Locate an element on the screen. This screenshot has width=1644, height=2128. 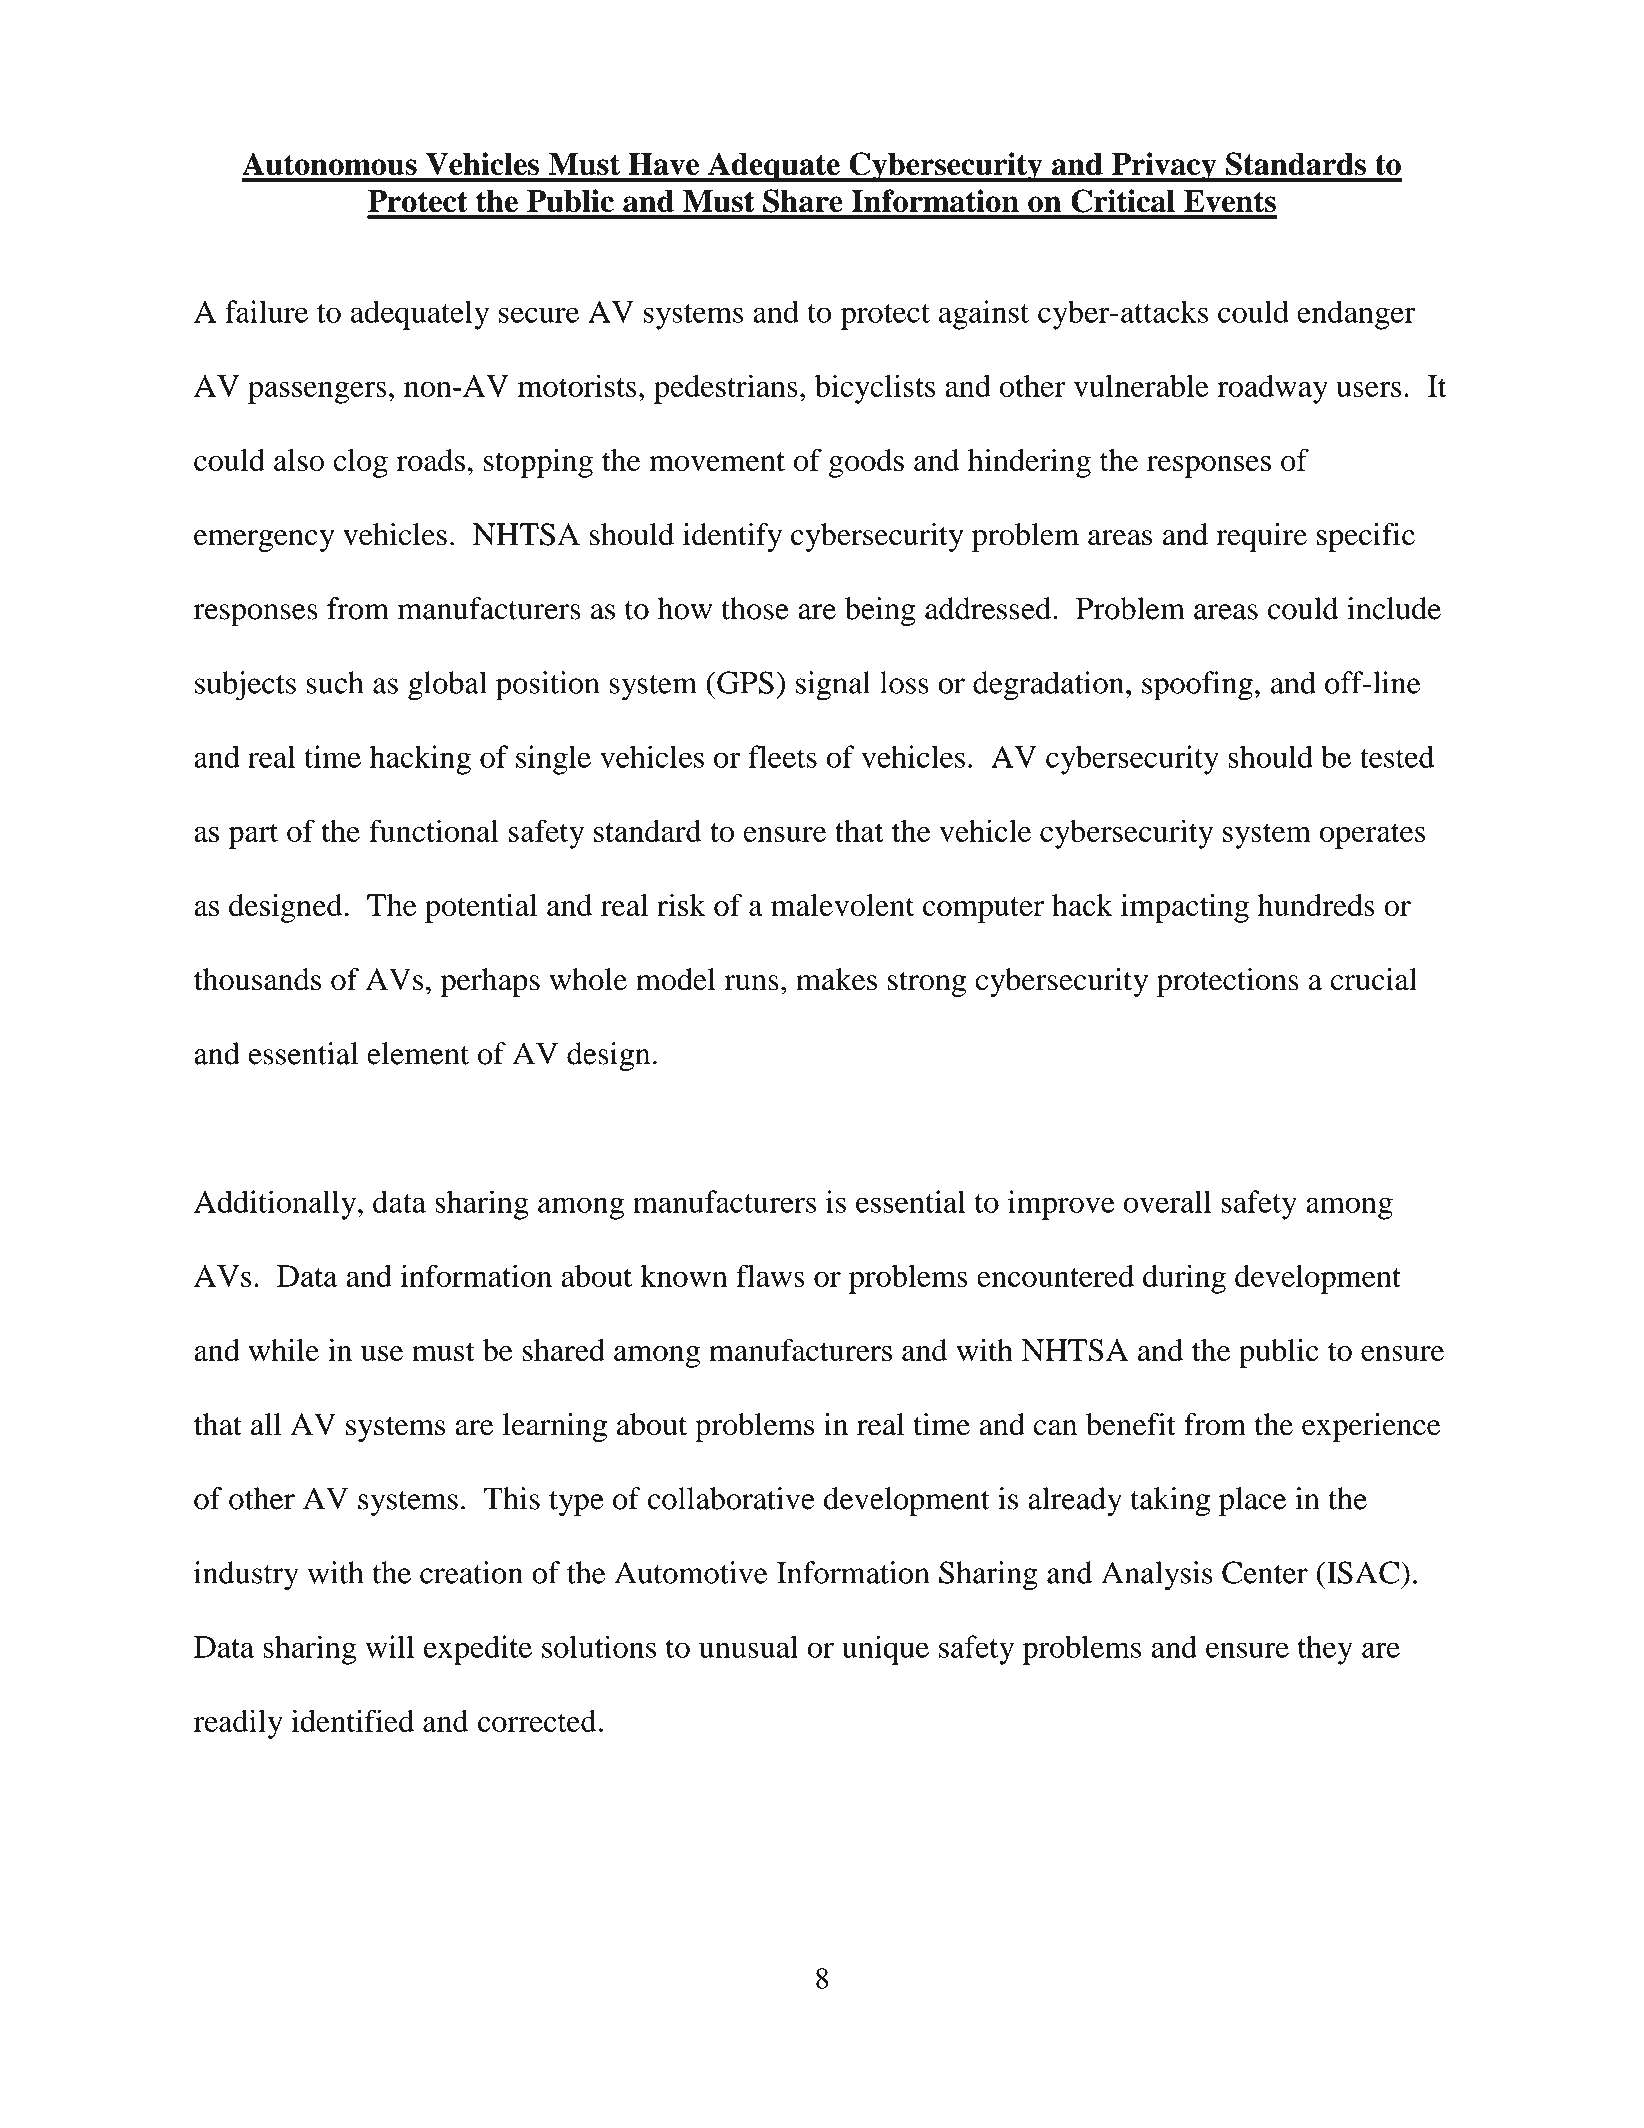
hundreds is located at coordinates (1316, 905).
